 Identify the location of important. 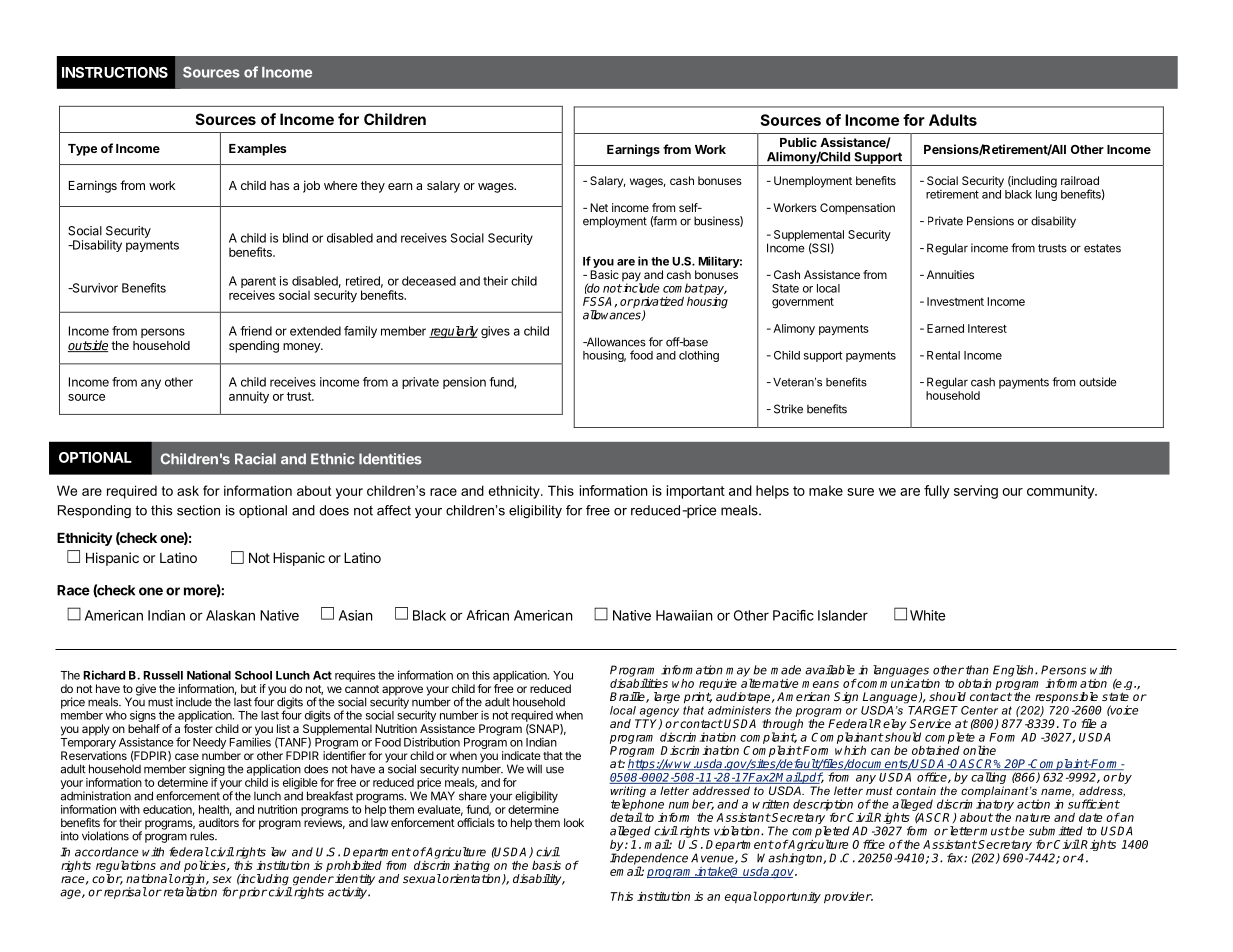
(696, 492).
